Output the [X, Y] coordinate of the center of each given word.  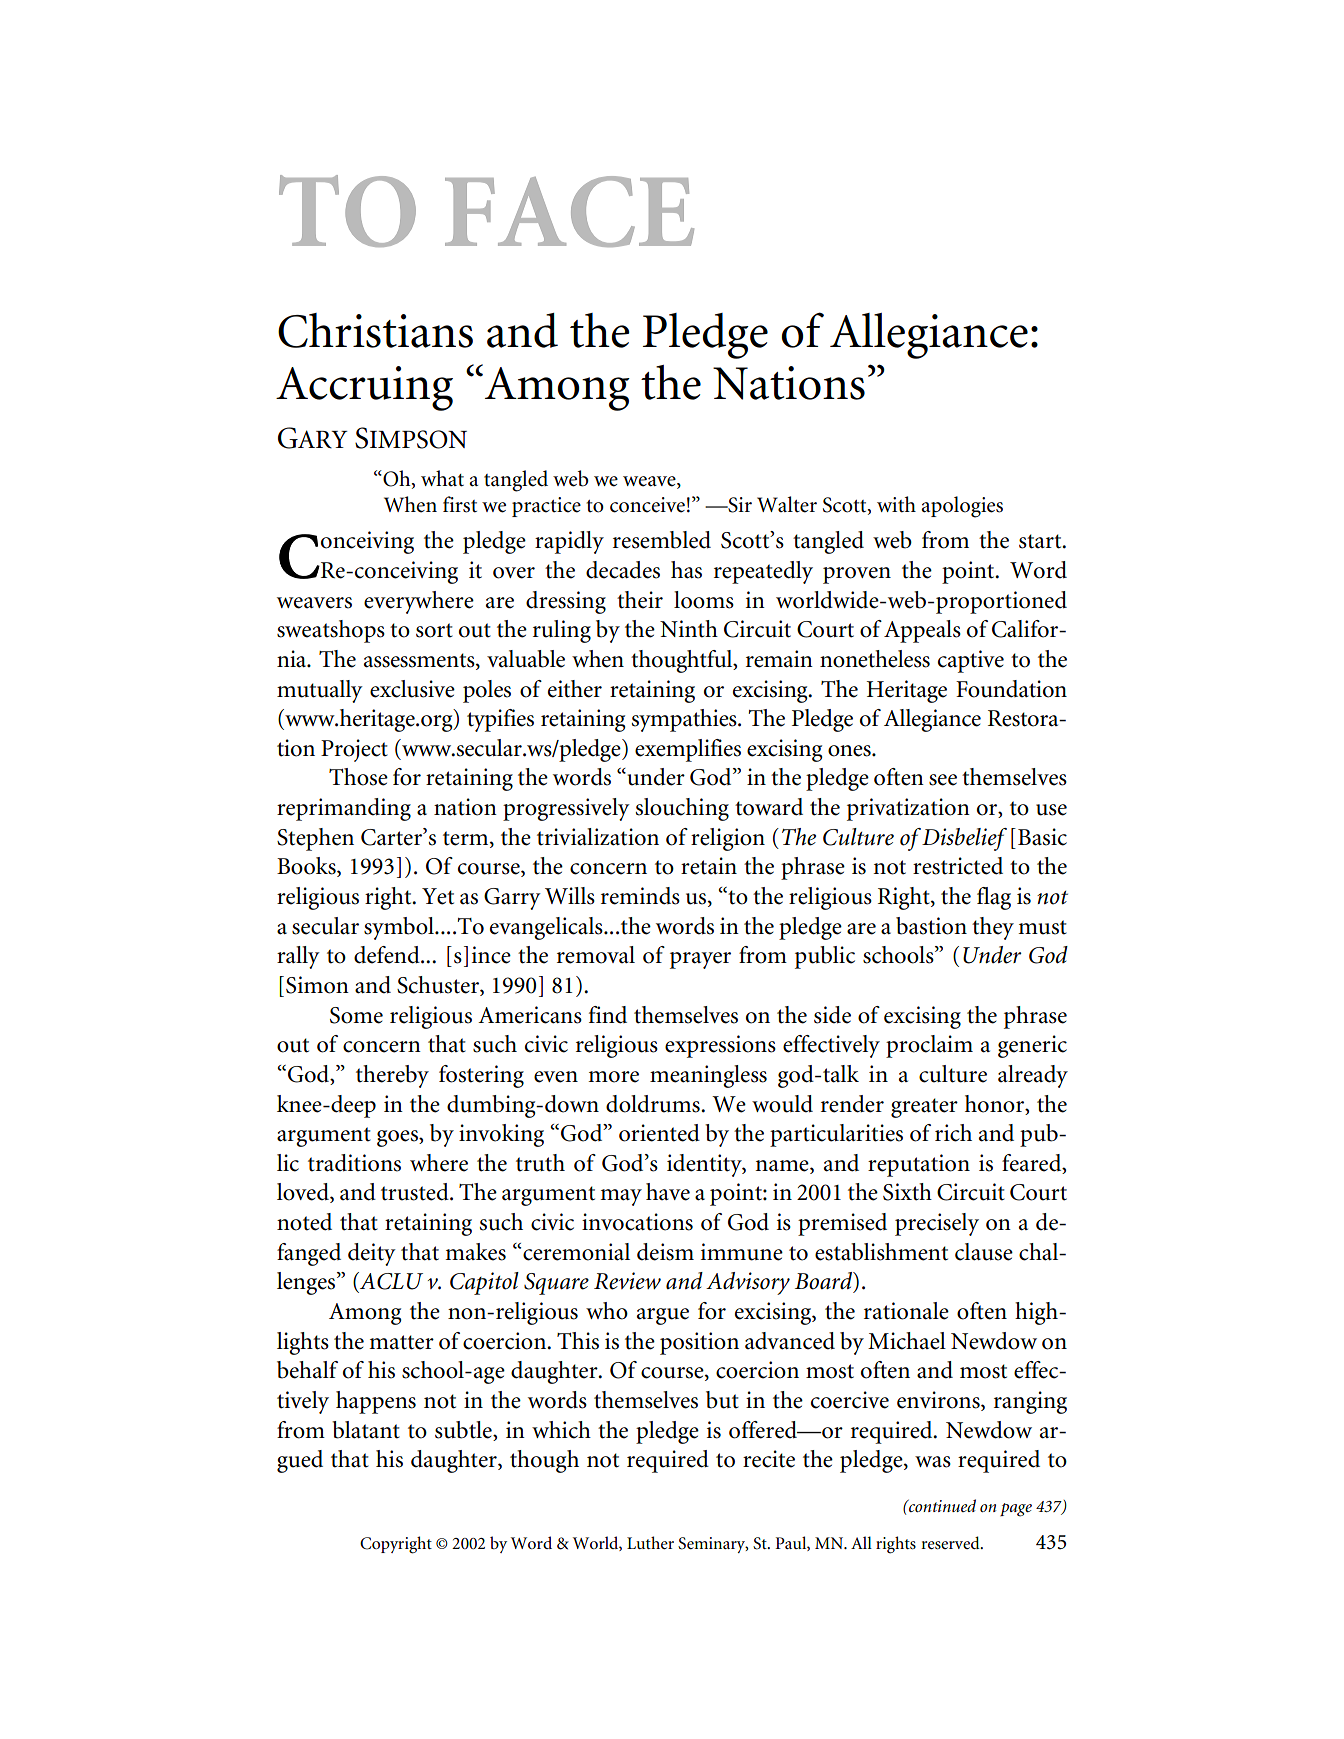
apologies [962, 507]
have [668, 1192]
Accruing [364, 388]
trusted [416, 1192]
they [993, 928]
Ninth [689, 629]
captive [971, 661]
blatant [366, 1430]
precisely [937, 1224]
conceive [647, 505]
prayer [700, 960]
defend [388, 955]
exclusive [412, 689]
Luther [650, 1542]
